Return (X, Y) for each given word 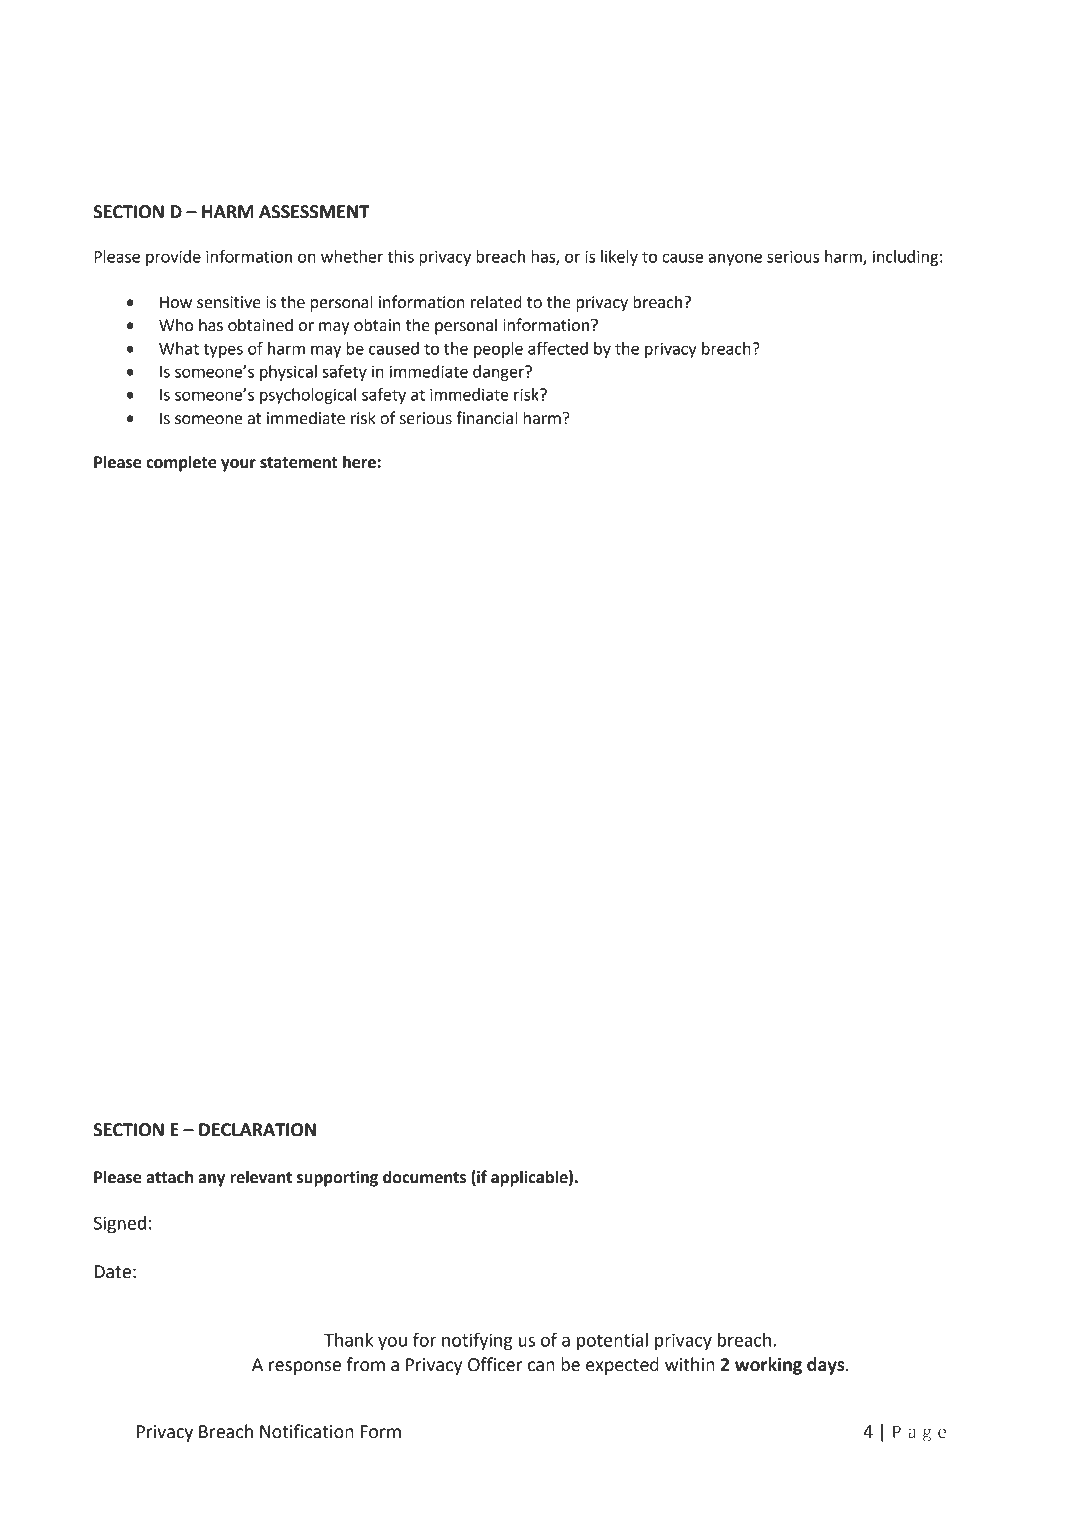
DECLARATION (257, 1130)
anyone (735, 259)
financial (487, 418)
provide (173, 258)
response (305, 1368)
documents (424, 1177)
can (541, 1366)
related (496, 302)
